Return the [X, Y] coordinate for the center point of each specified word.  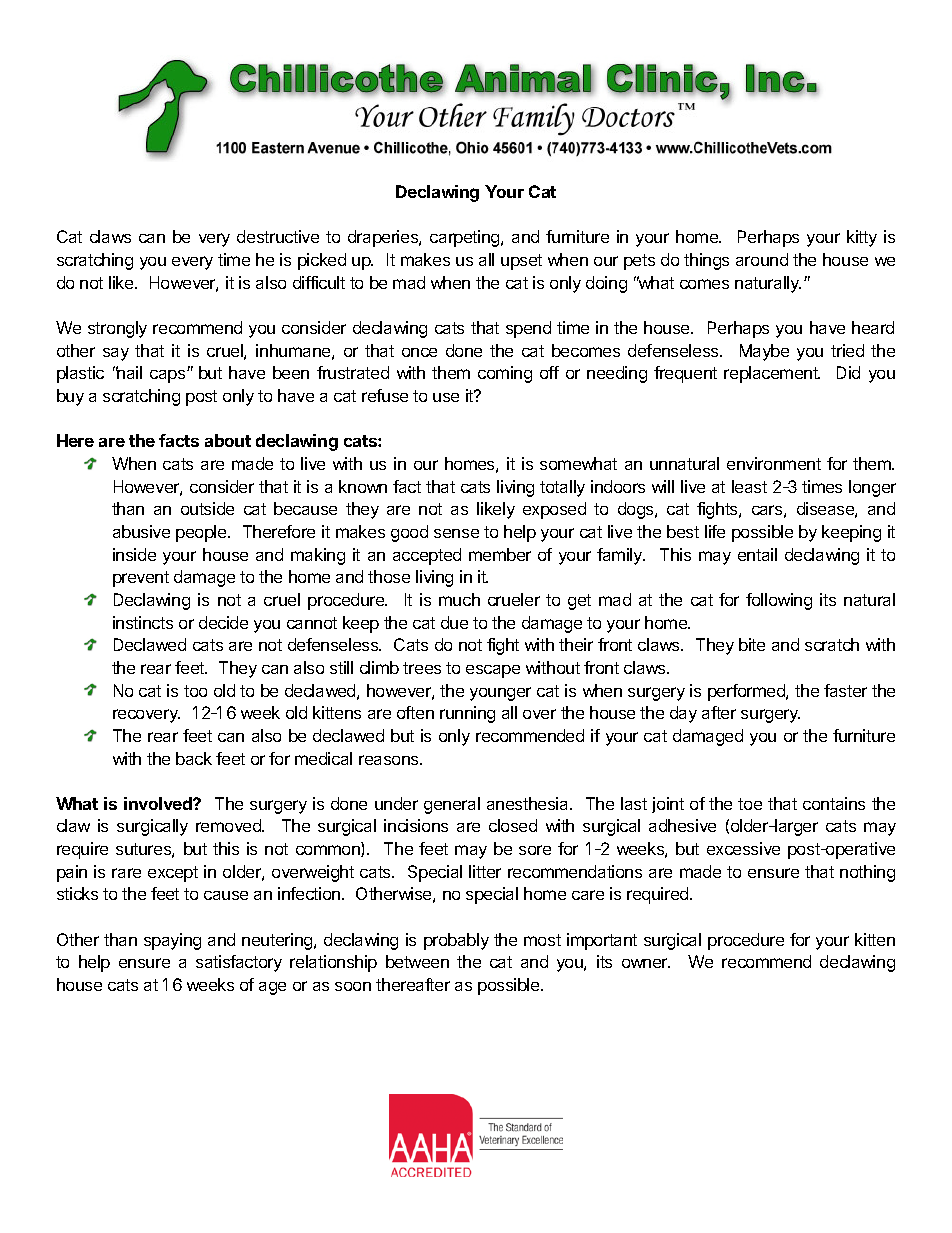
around [762, 259]
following [779, 601]
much [459, 599]
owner [646, 963]
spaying [172, 941]
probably [456, 941]
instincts [143, 622]
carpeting [466, 238]
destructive [278, 236]
